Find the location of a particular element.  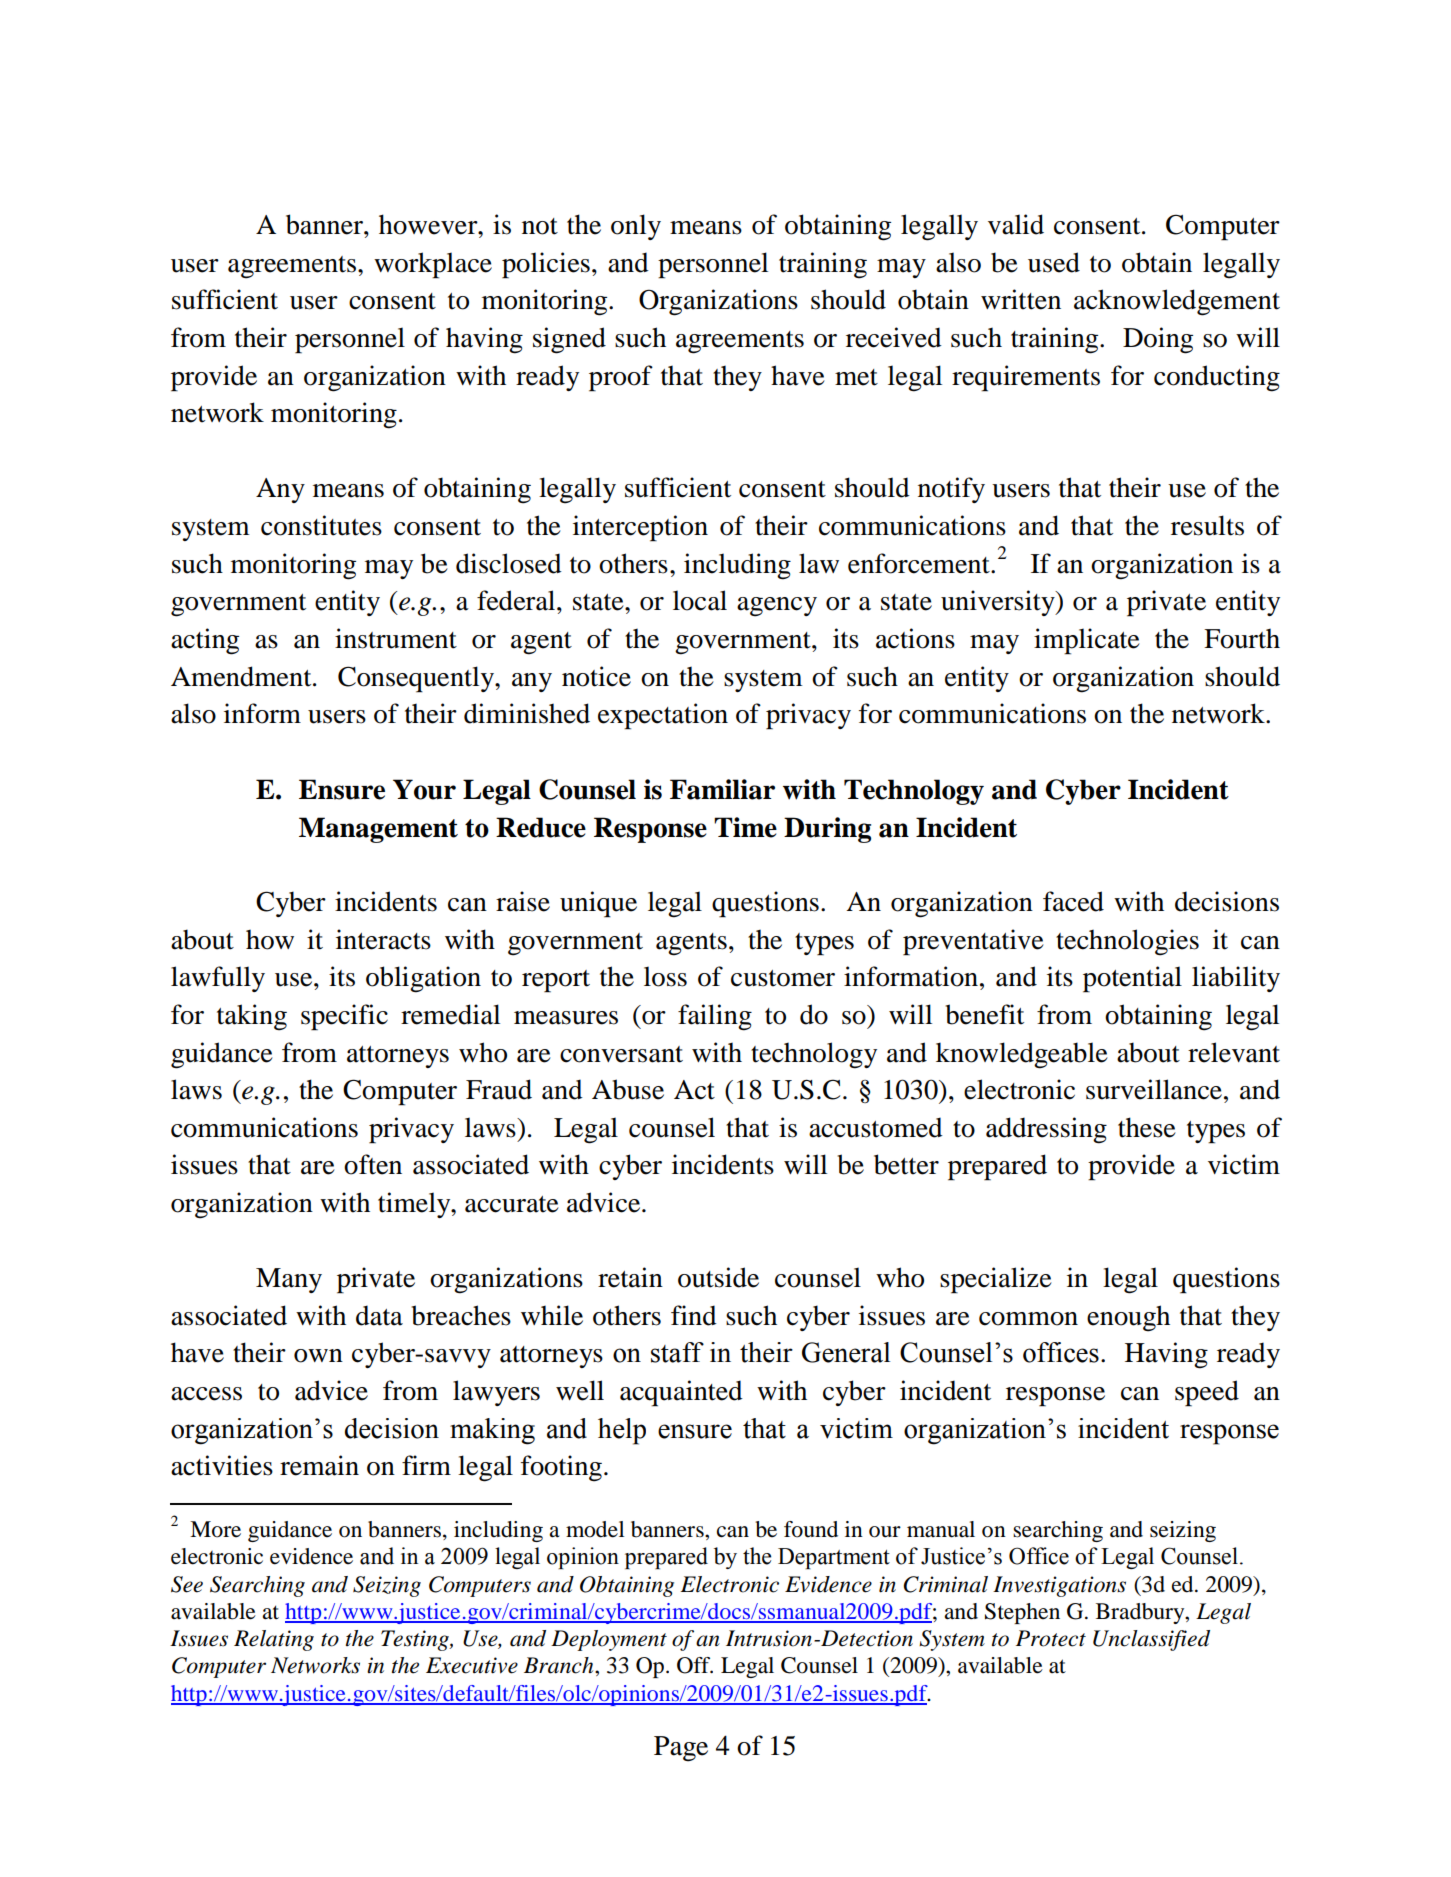

Familiar is located at coordinates (722, 789).
